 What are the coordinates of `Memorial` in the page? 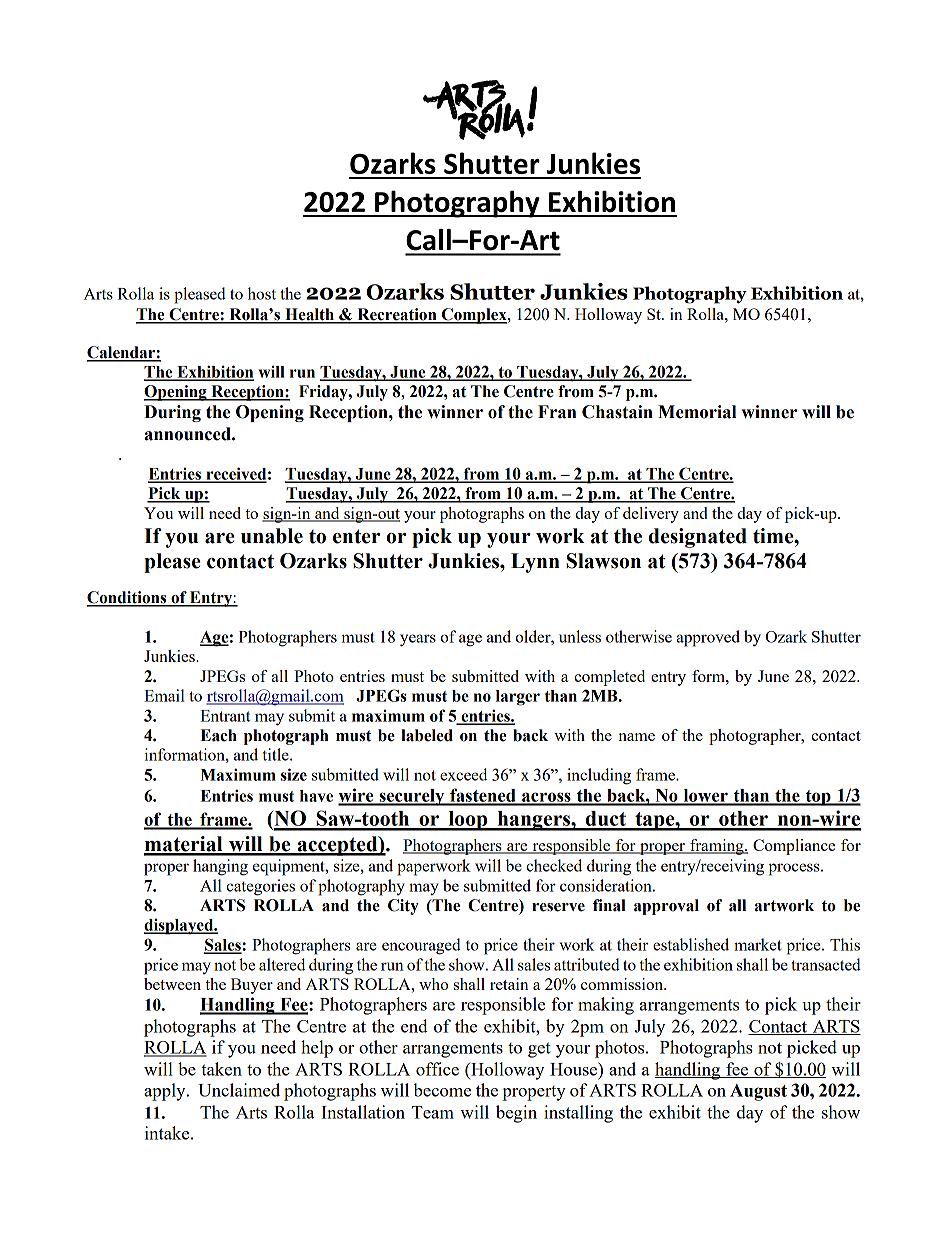 It's located at (697, 412).
